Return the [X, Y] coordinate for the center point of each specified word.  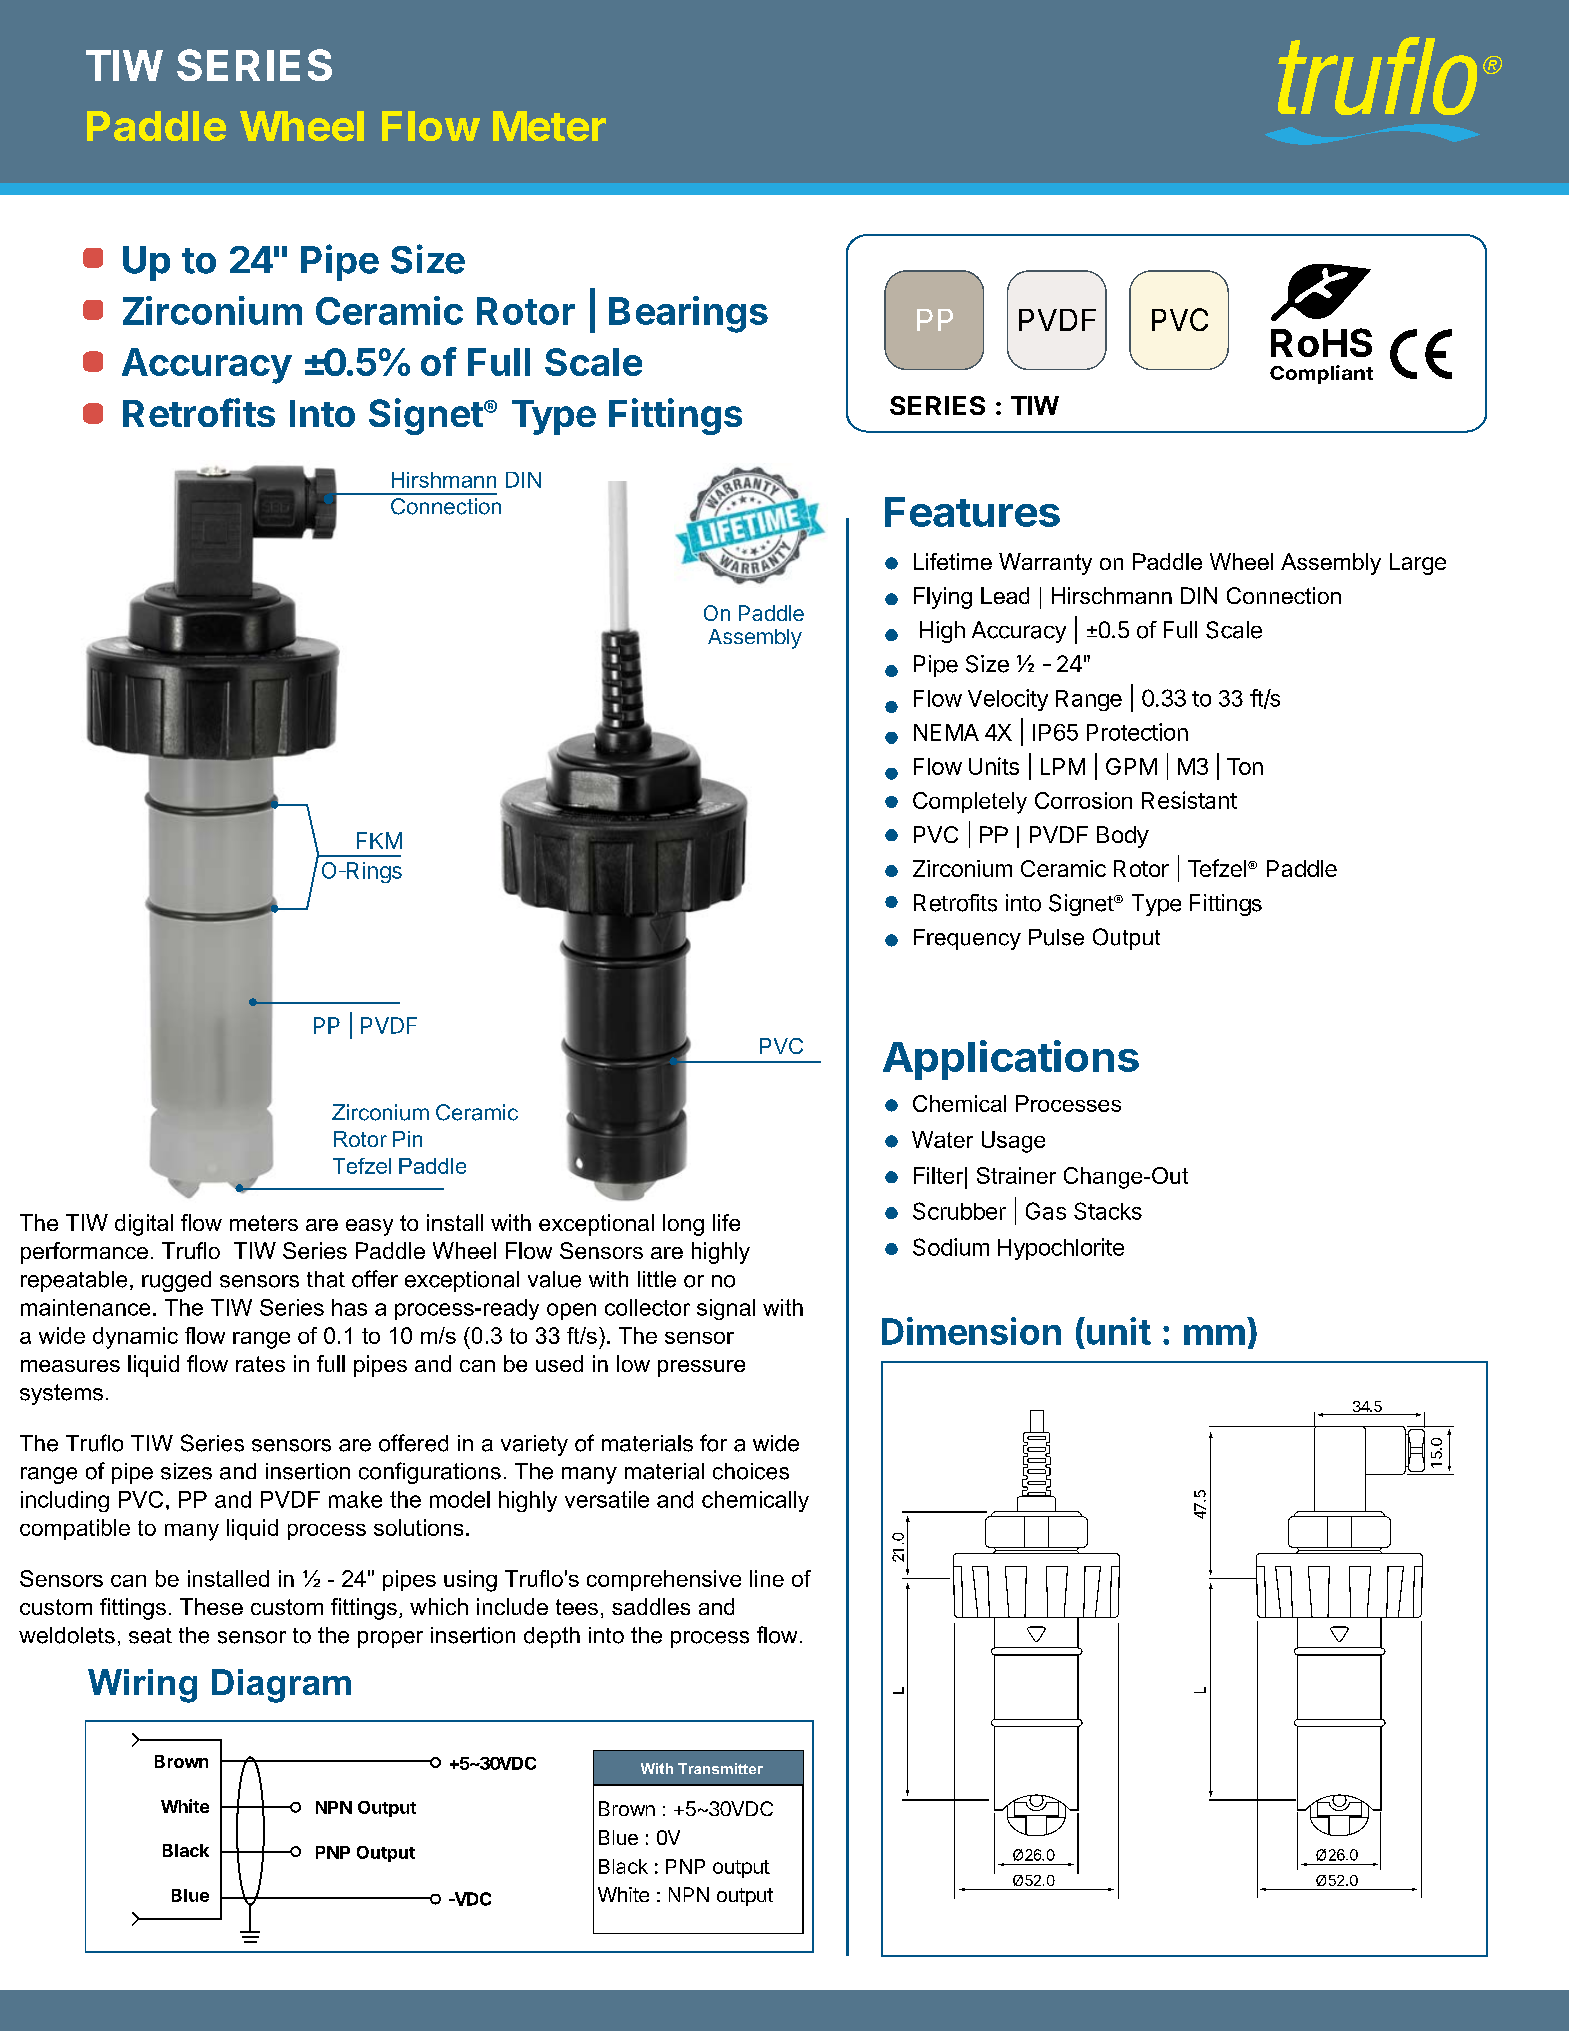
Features [972, 512]
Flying [943, 598]
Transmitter [720, 1768]
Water [942, 1139]
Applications [1011, 1060]
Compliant [1321, 374]
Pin [407, 1139]
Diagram [281, 1686]
